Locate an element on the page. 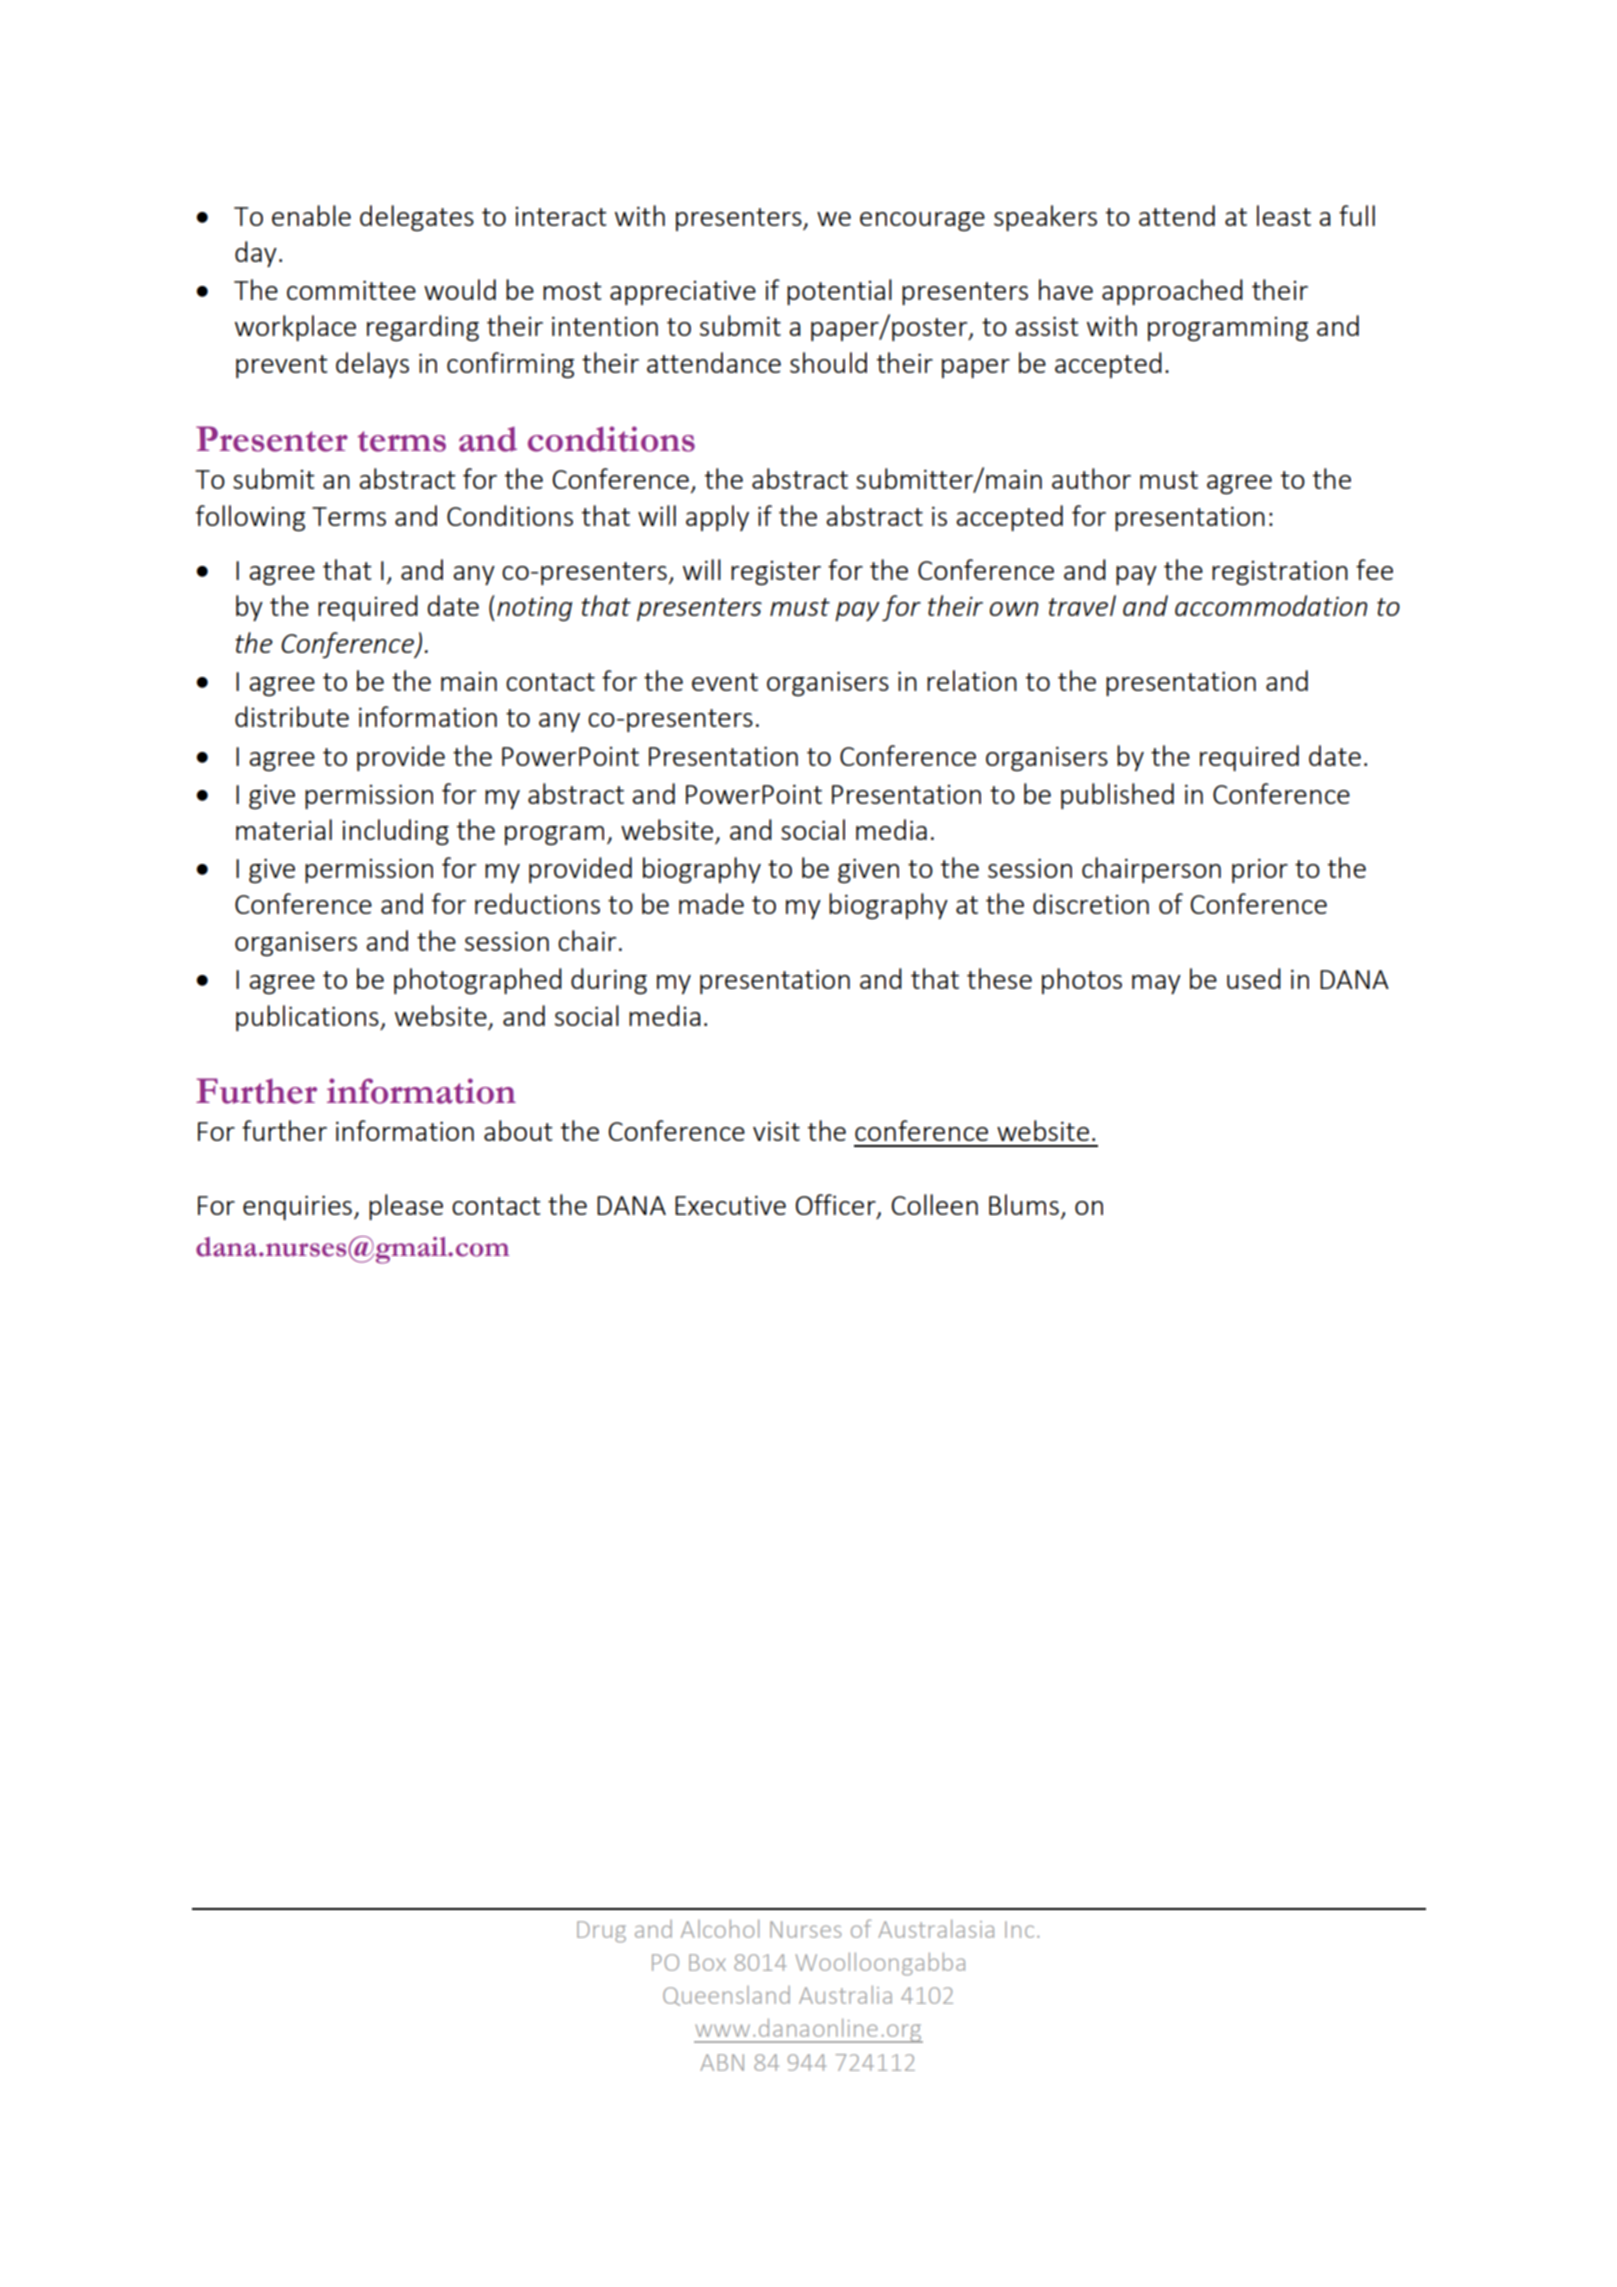  approached is located at coordinates (1172, 292).
